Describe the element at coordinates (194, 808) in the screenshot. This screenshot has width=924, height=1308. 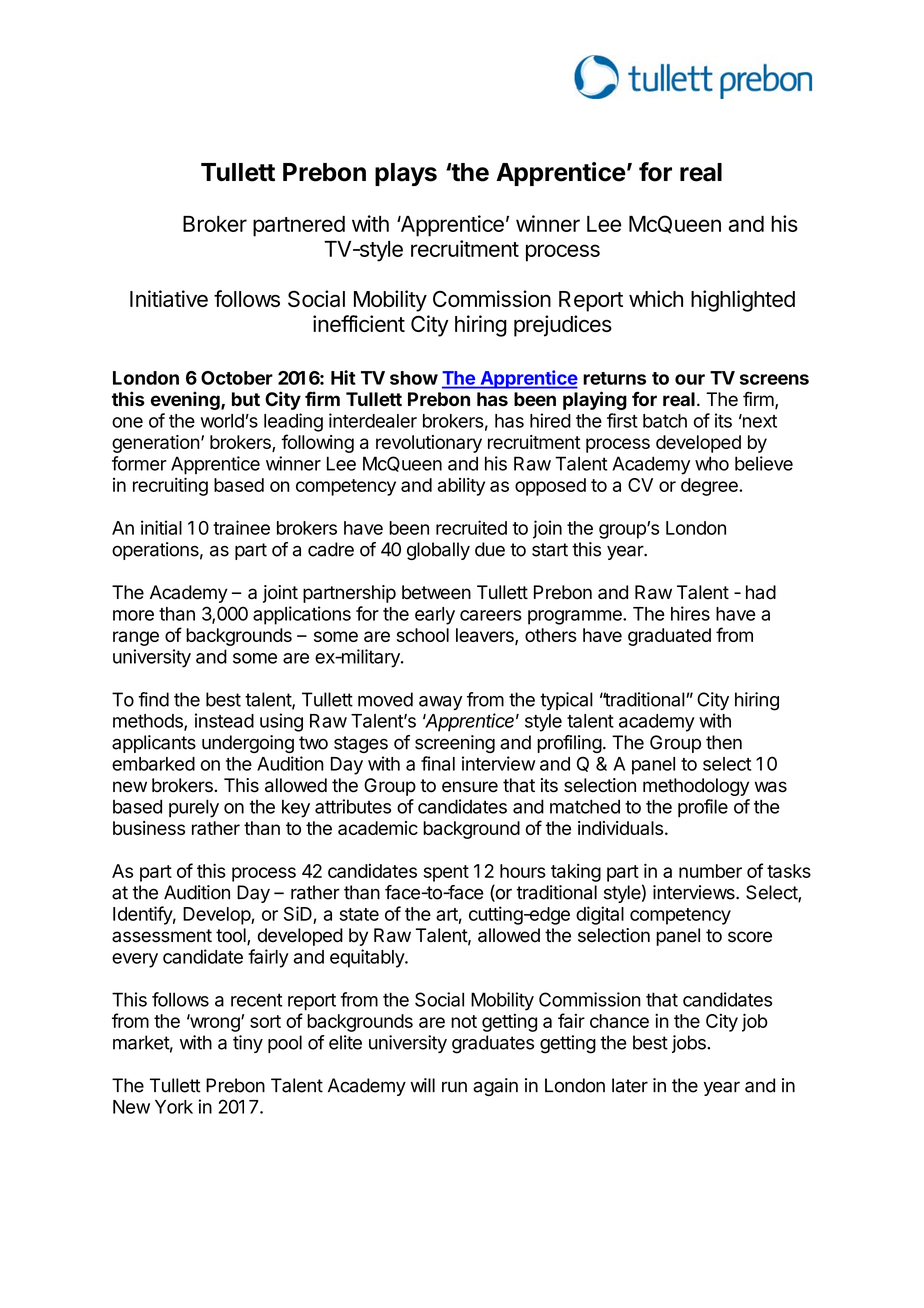
I see `purely` at that location.
